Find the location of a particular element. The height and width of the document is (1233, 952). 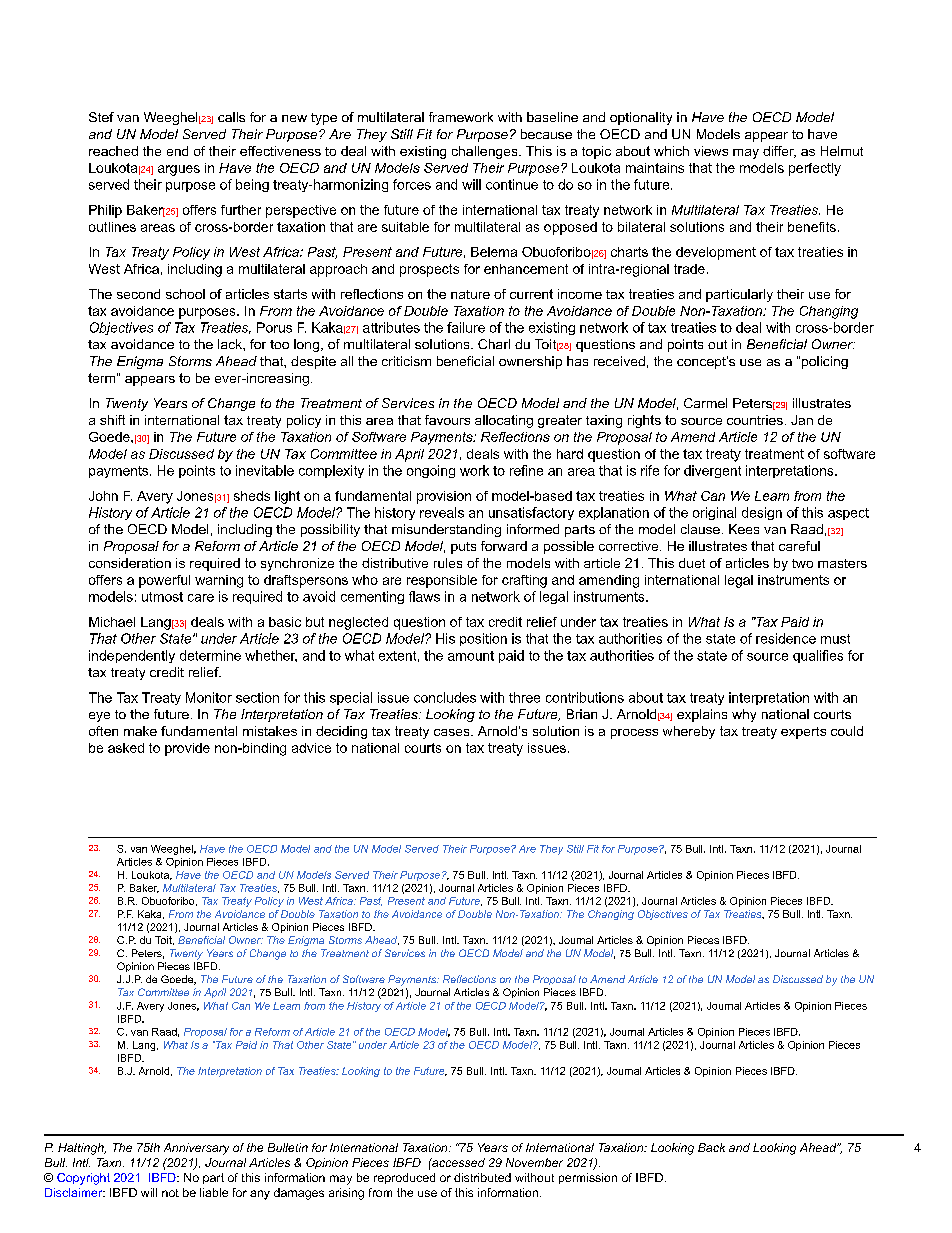

favours is located at coordinates (447, 420).
